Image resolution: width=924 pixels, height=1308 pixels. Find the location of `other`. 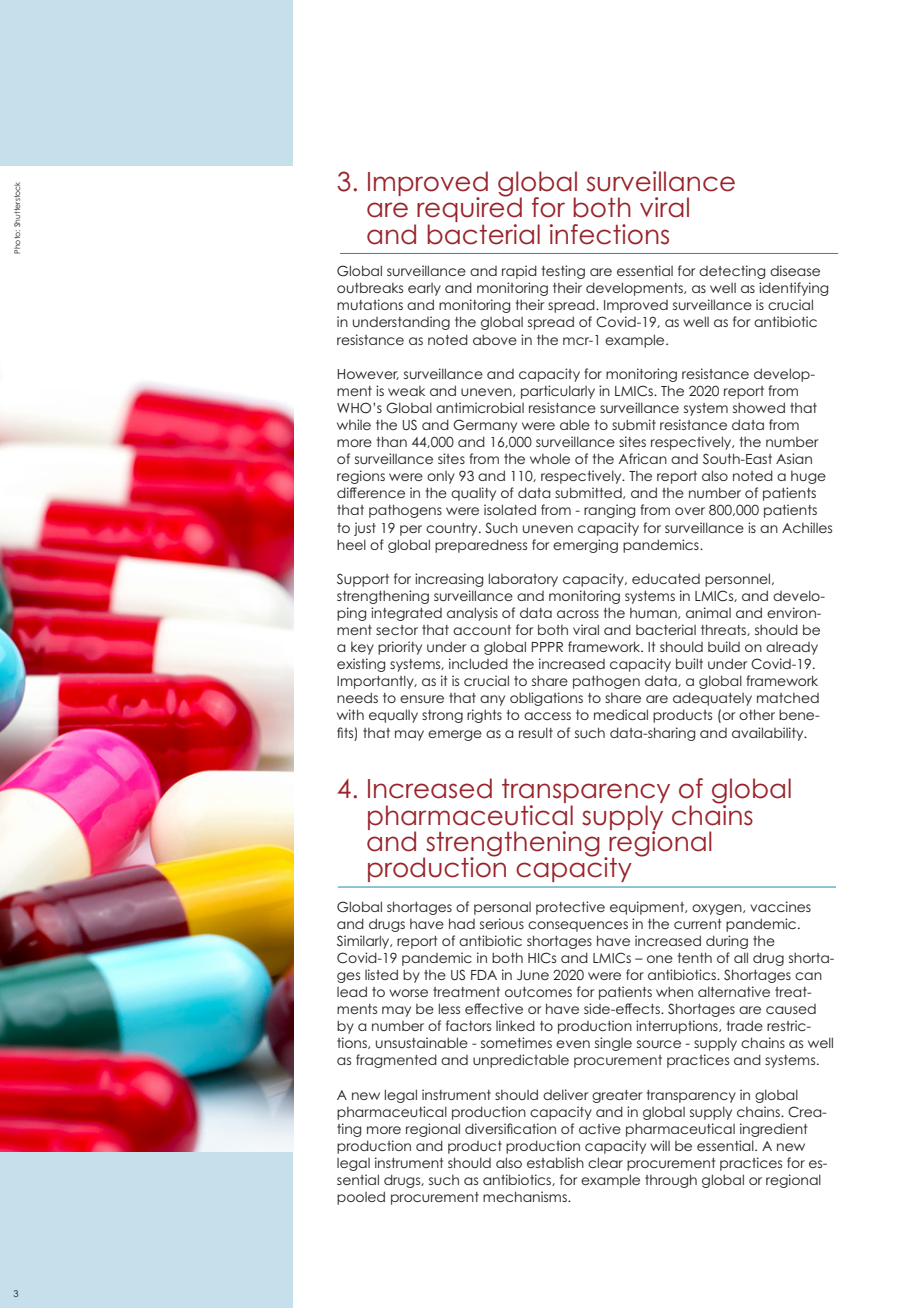

other is located at coordinates (757, 714).
